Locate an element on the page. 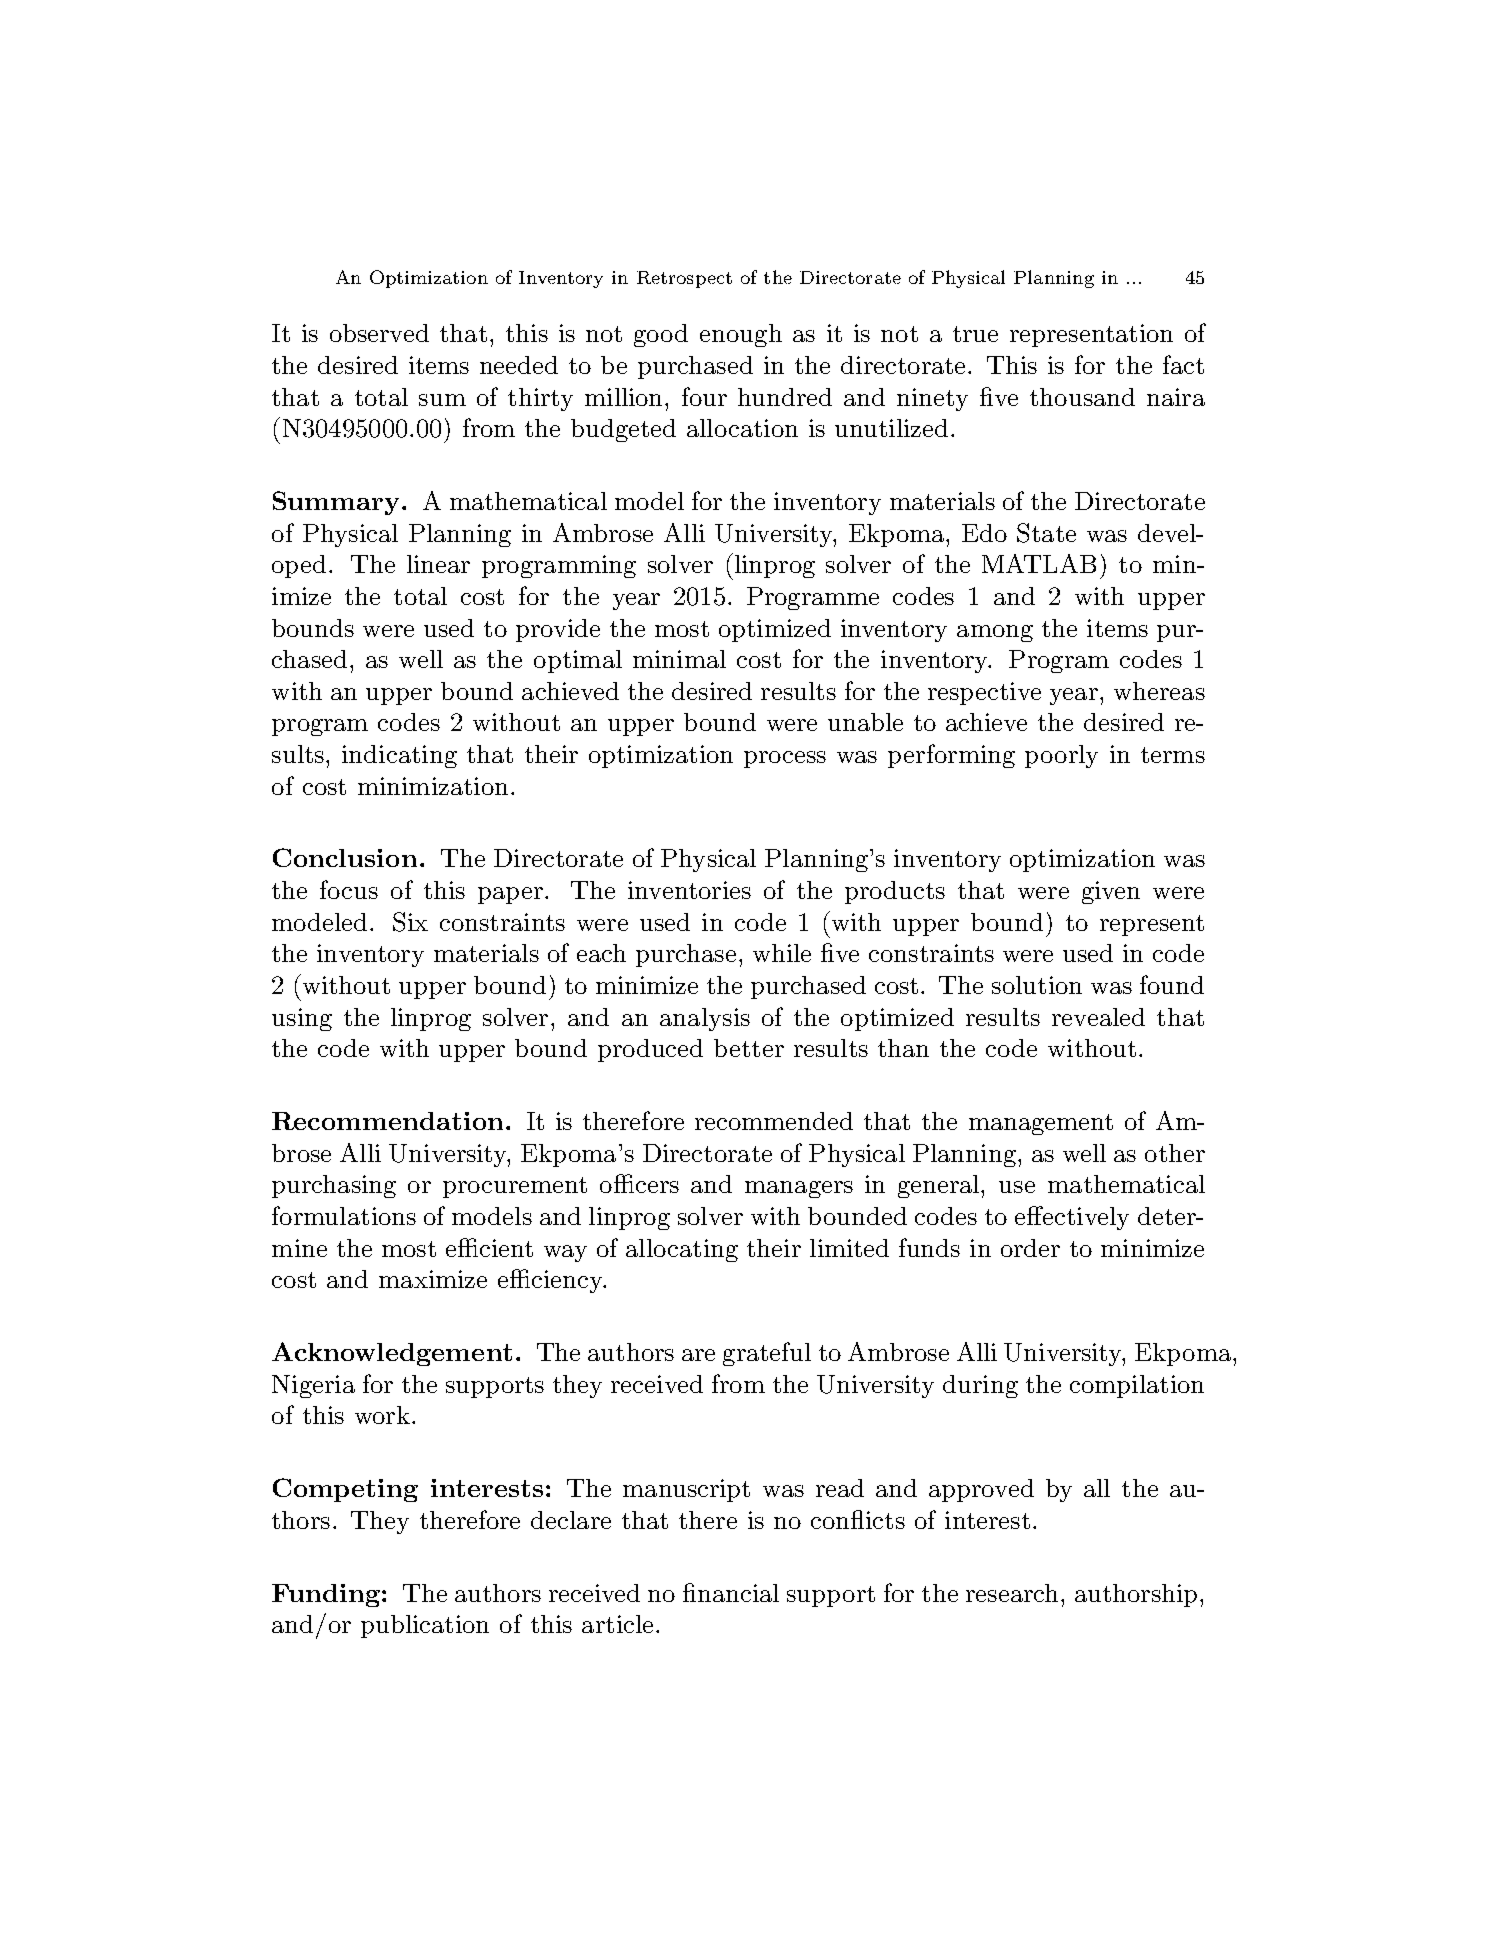  thousand is located at coordinates (1082, 397).
